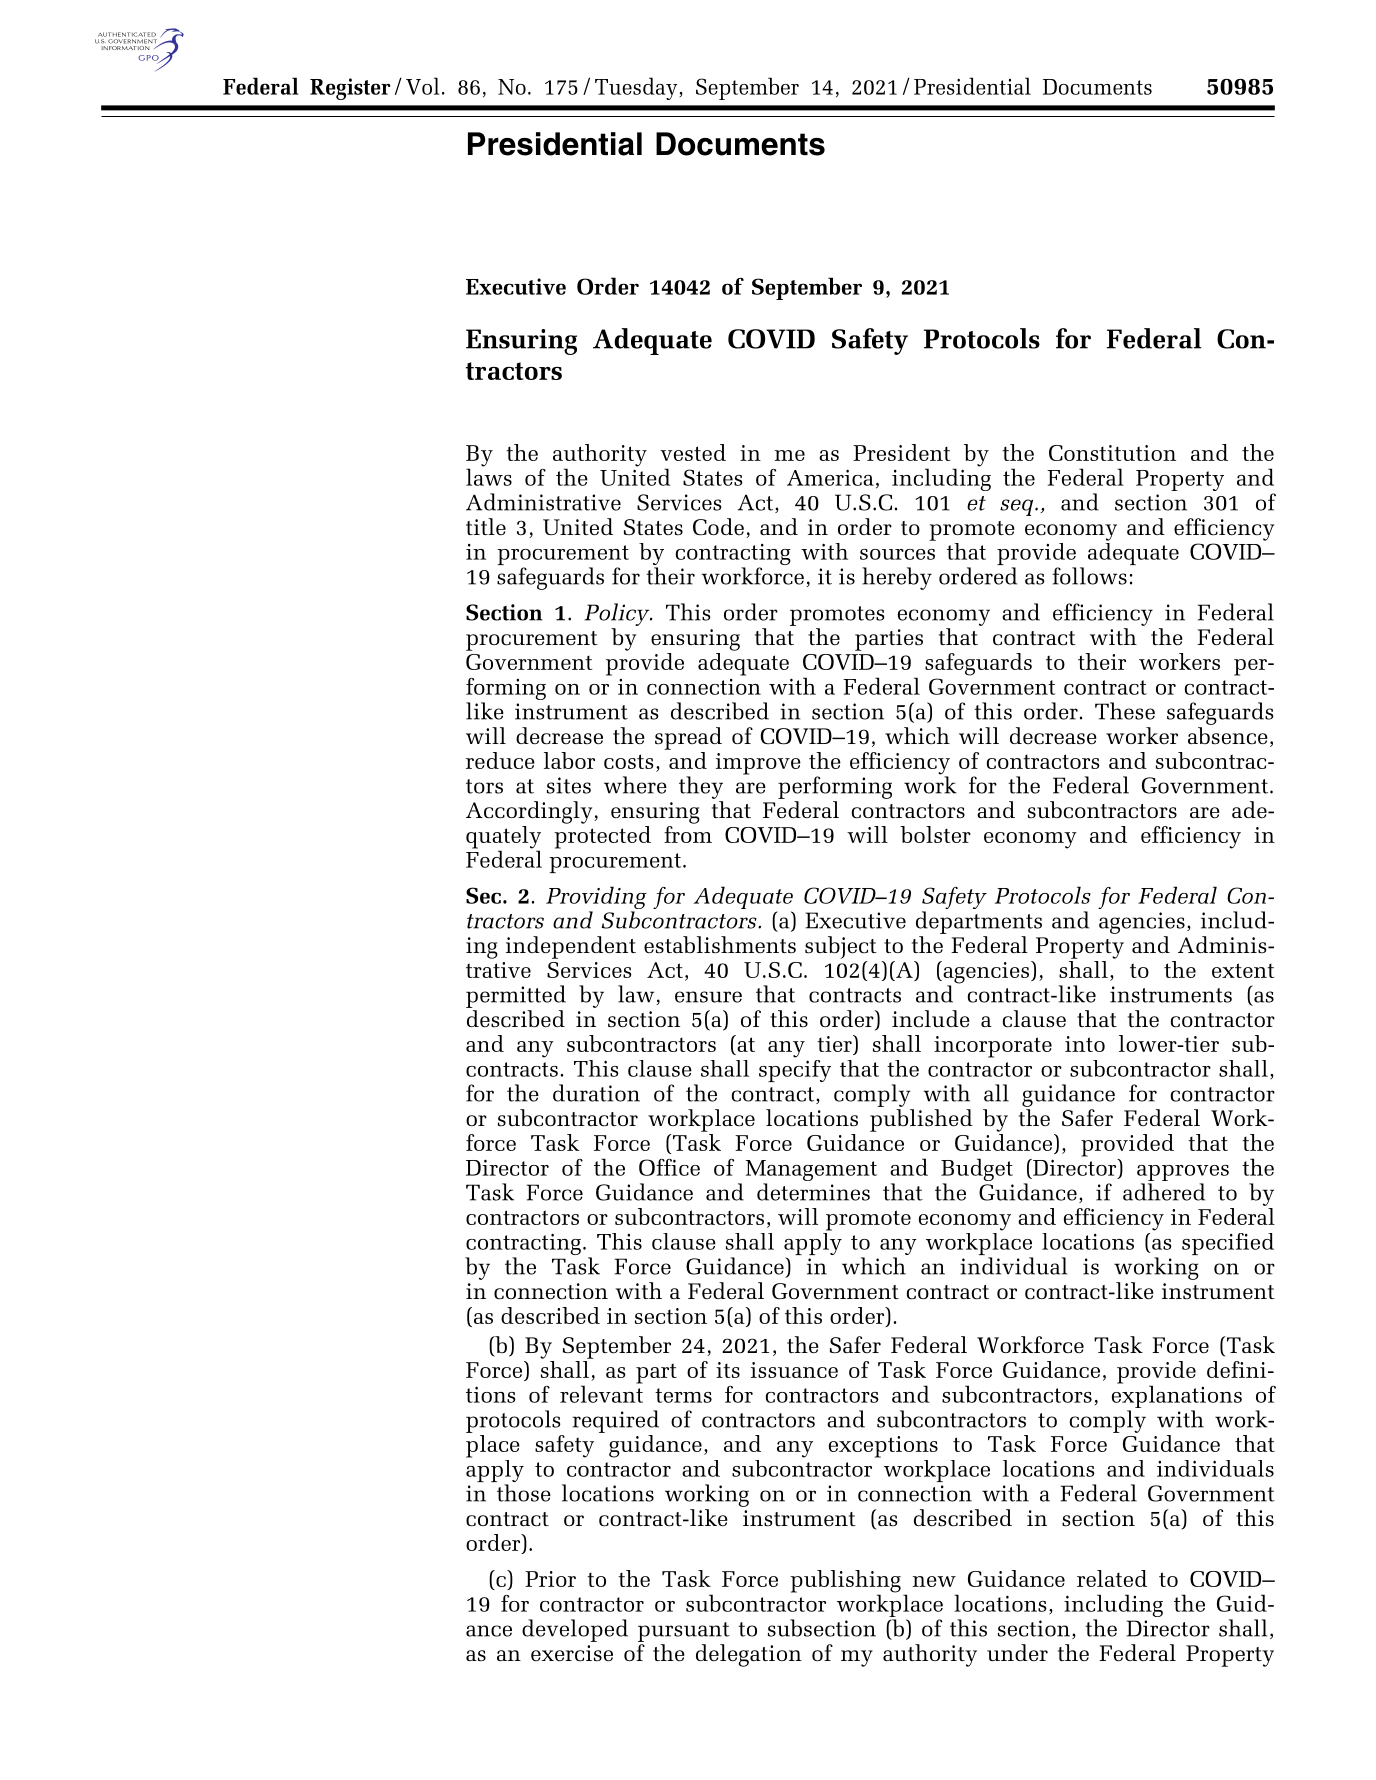 This document has height=1780, width=1376. What do you see at coordinates (1243, 970) in the document?
I see `extent` at bounding box center [1243, 970].
